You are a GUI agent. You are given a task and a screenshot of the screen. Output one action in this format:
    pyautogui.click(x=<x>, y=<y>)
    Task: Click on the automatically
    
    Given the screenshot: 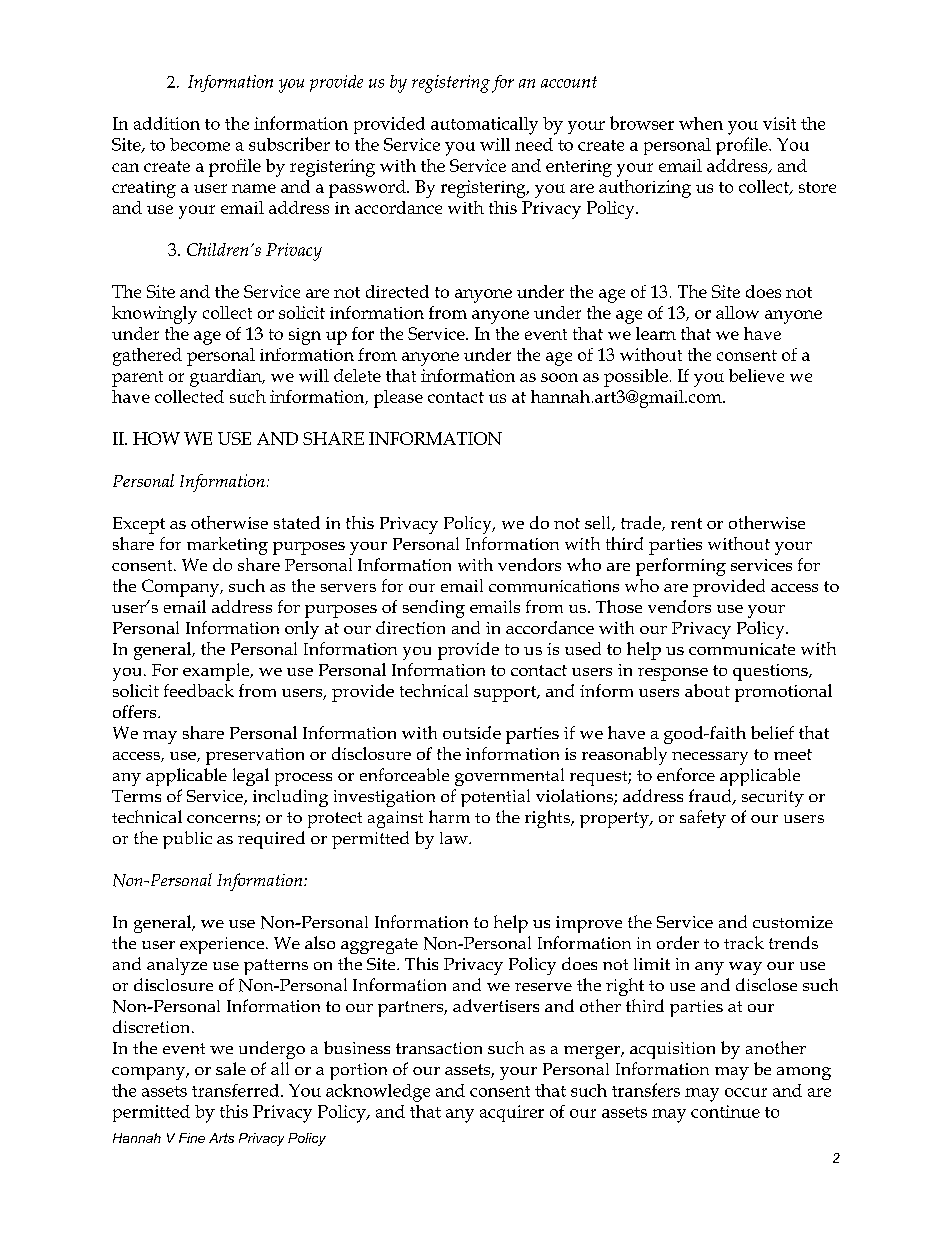 What is the action you would take?
    pyautogui.click(x=484, y=126)
